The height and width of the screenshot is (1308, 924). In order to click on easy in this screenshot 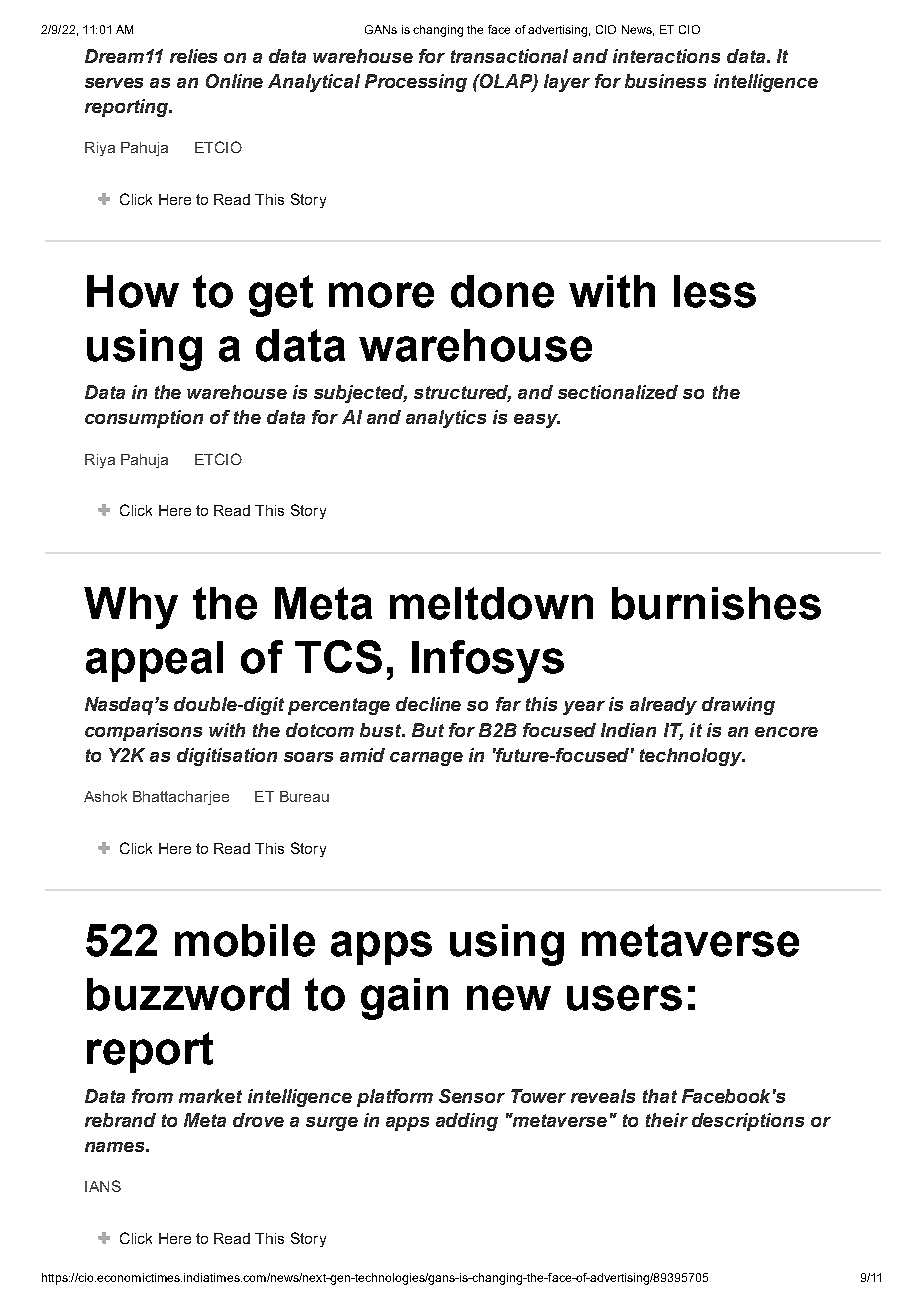, I will do `click(537, 421)`.
